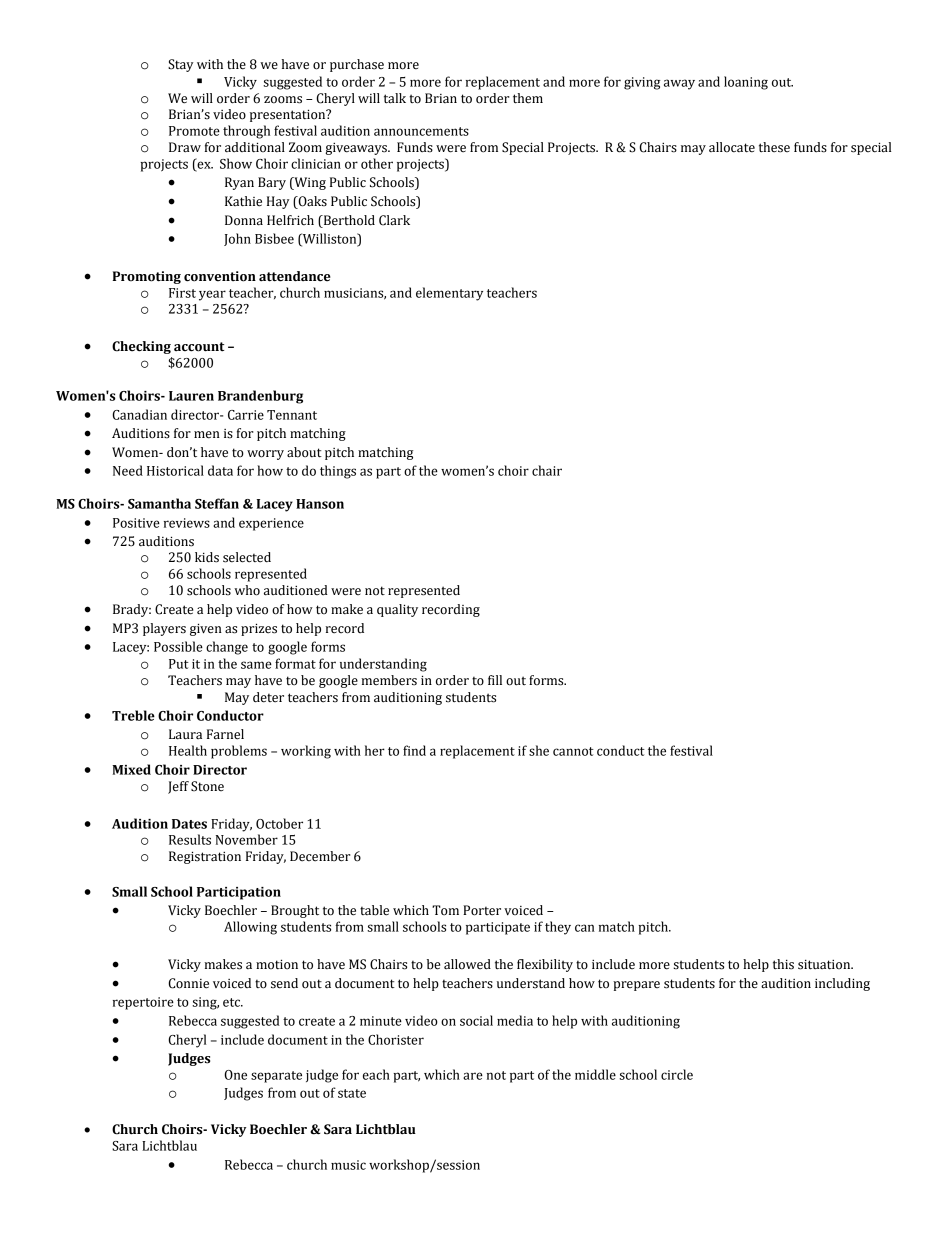 This page has width=952, height=1233. Describe the element at coordinates (449, 294) in the page. I see `elementary` at that location.
